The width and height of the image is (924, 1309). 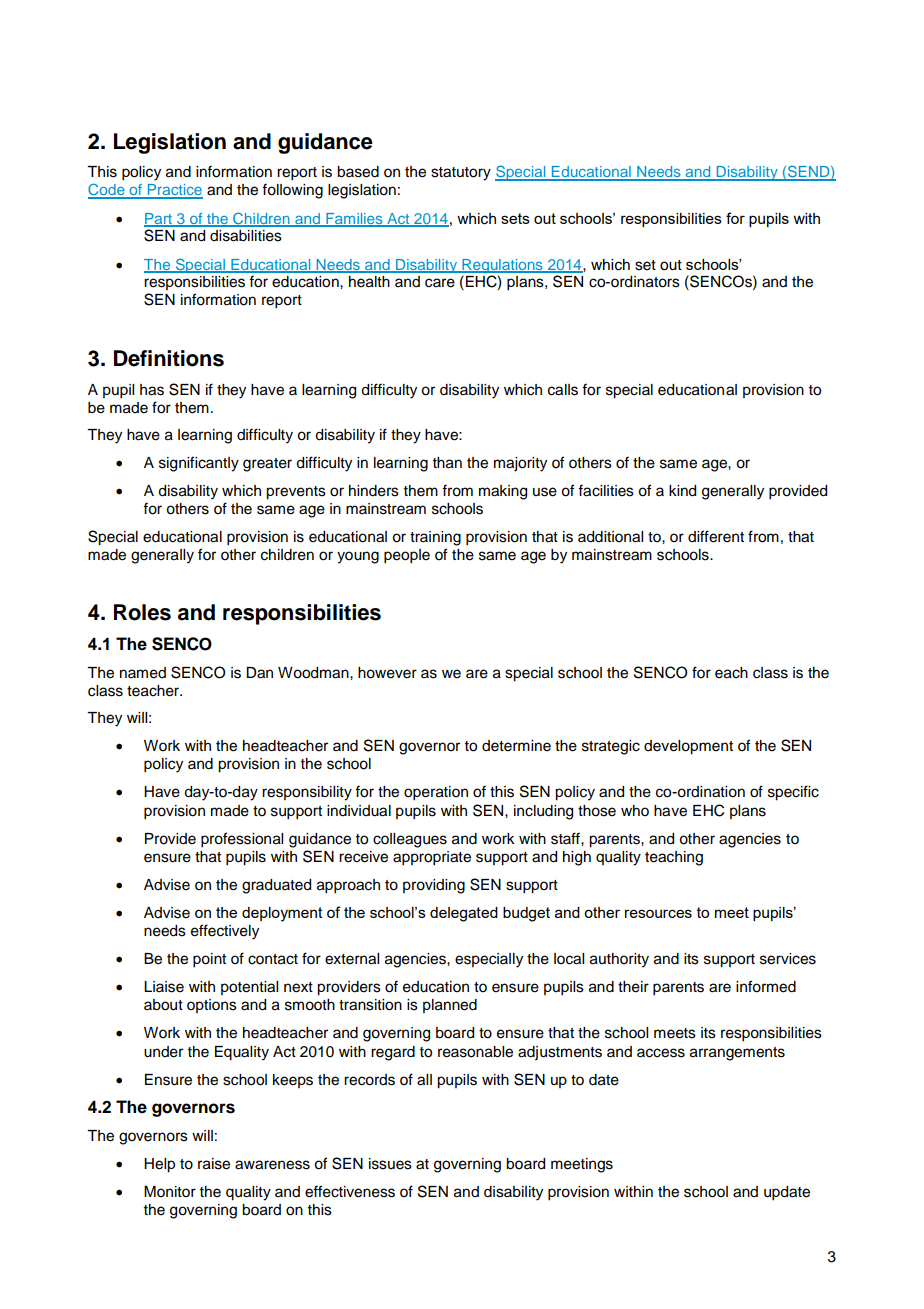 I want to click on sets, so click(x=515, y=218).
